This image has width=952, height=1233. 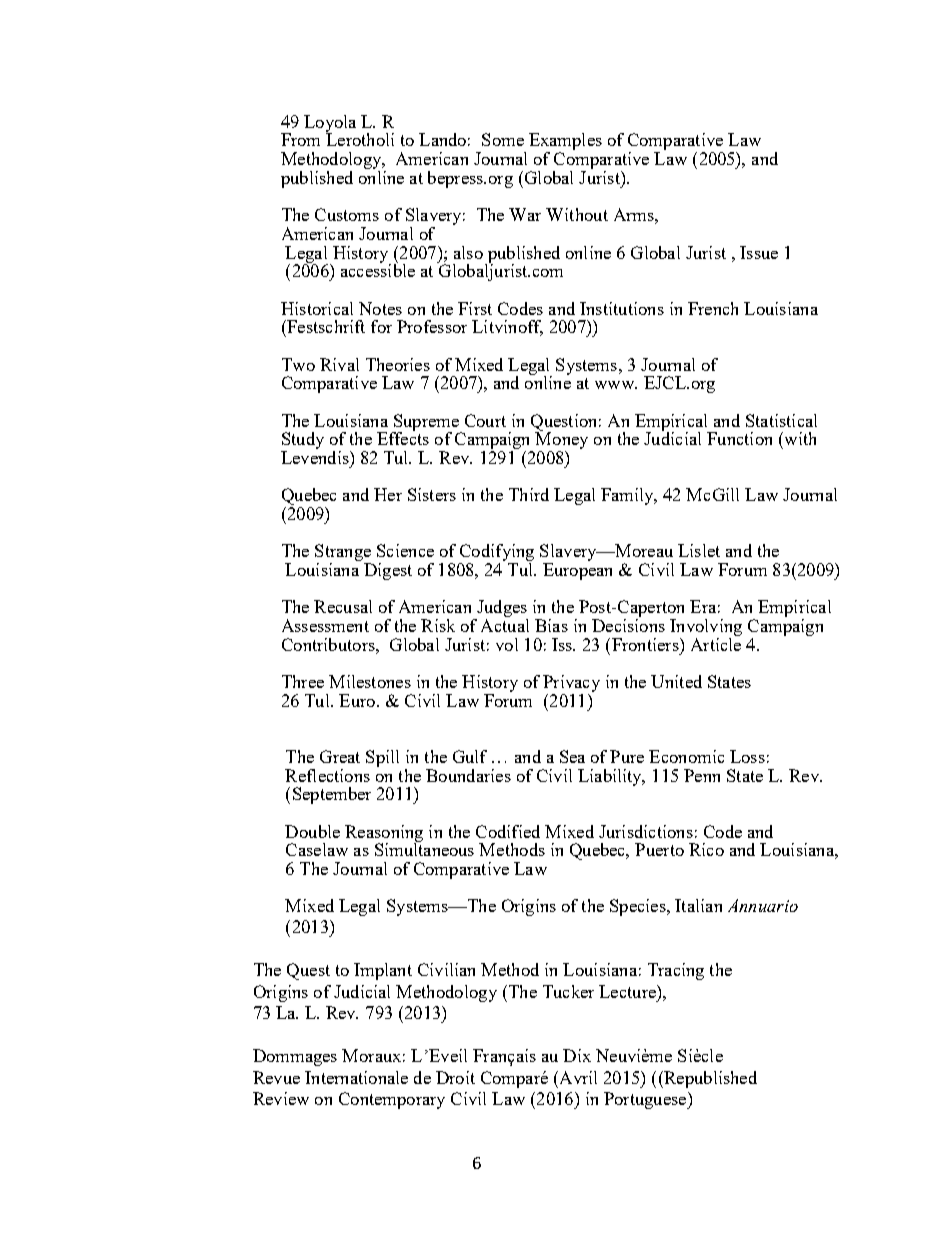 What do you see at coordinates (356, 1077) in the image?
I see `Internationale` at bounding box center [356, 1077].
